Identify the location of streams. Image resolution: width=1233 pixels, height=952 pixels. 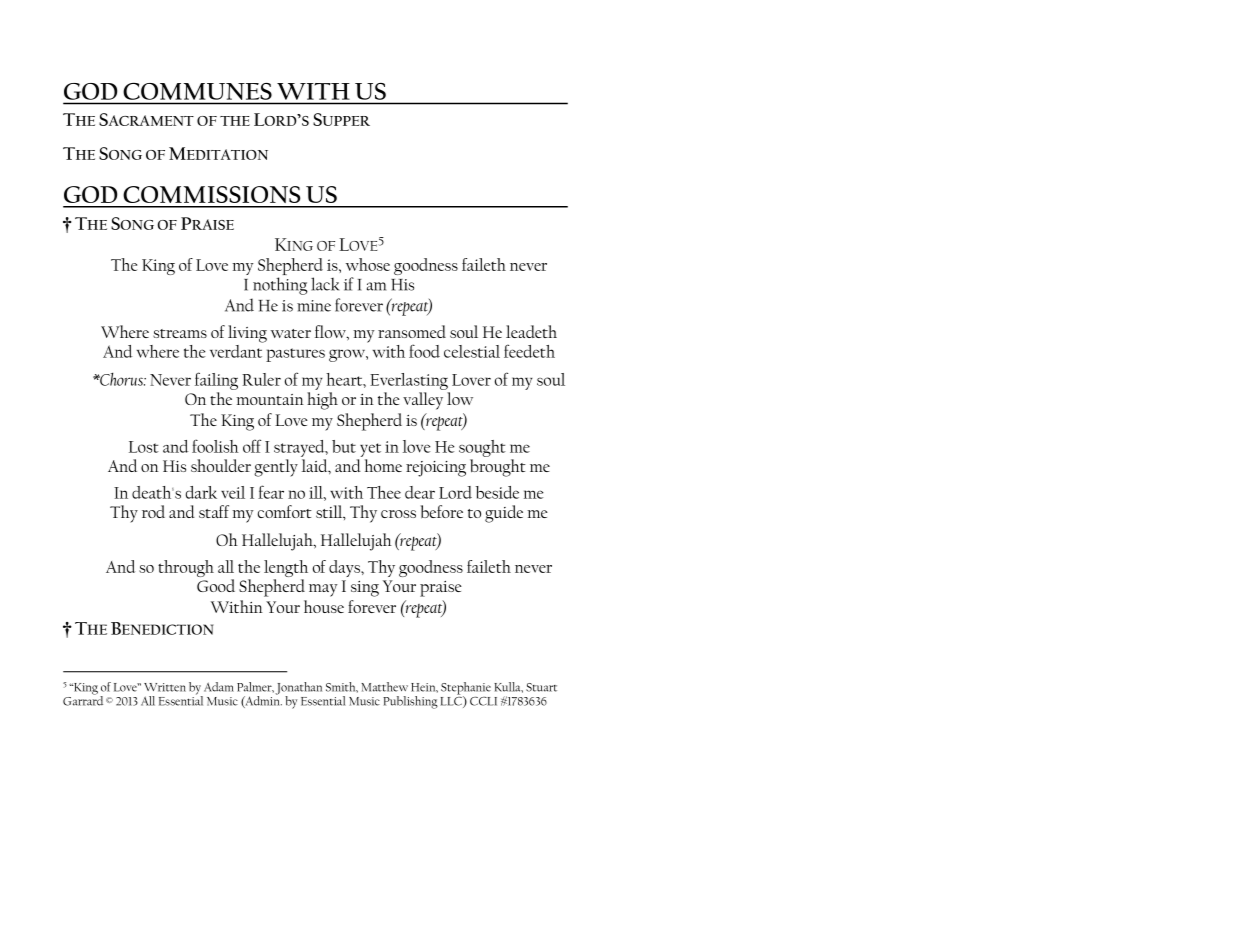
(180, 333).
